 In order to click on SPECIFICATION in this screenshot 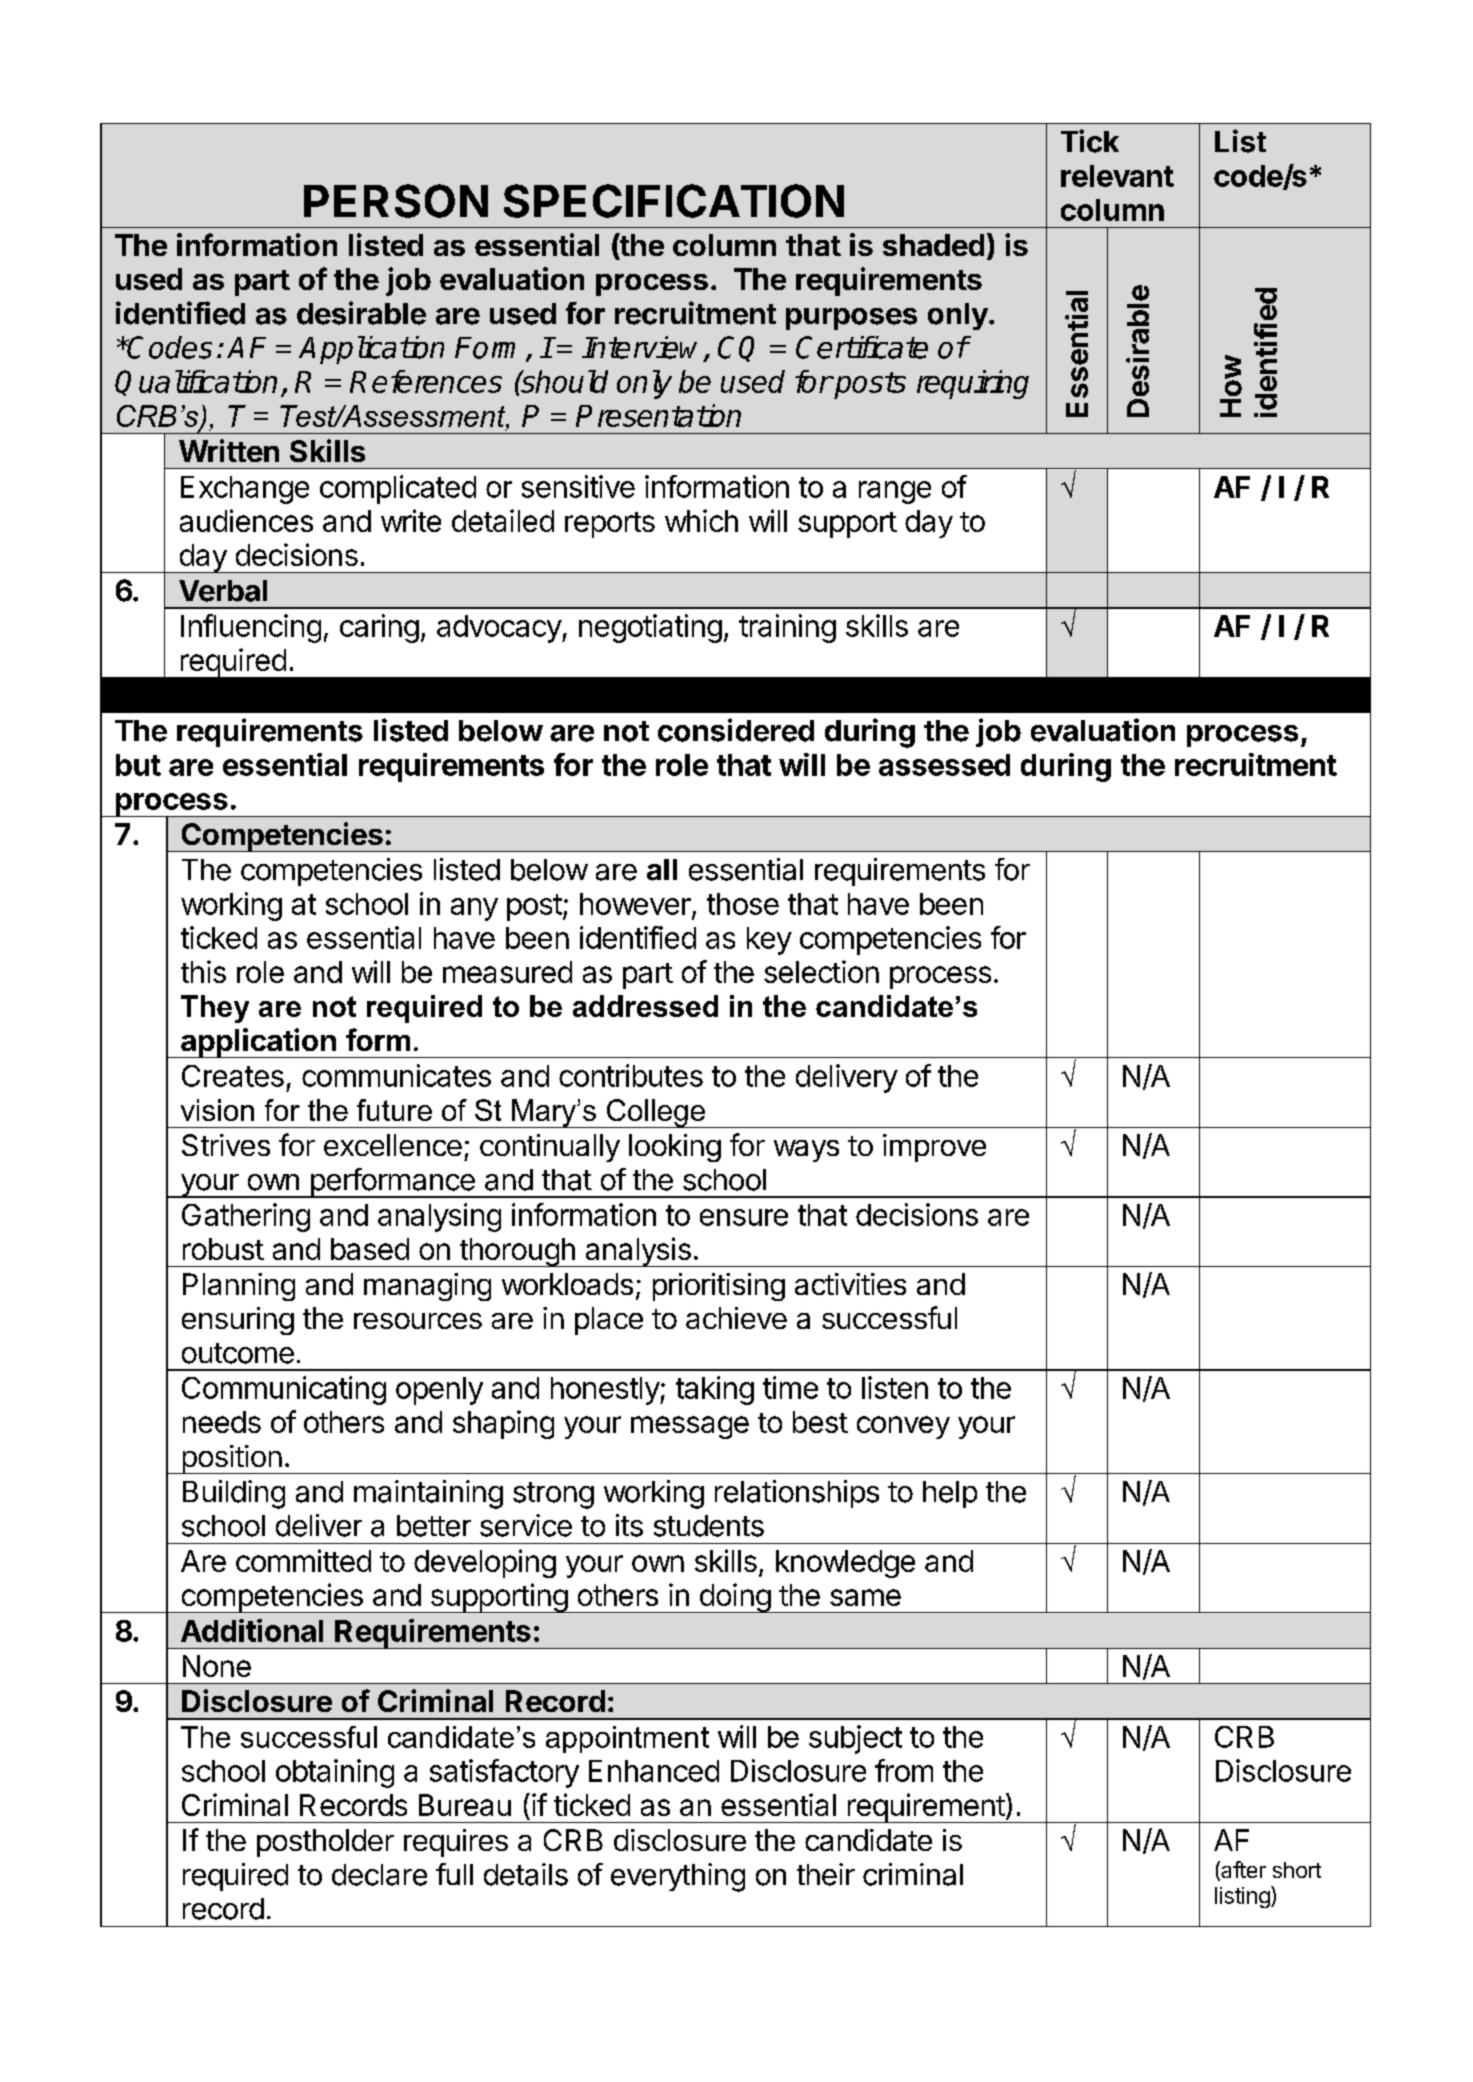, I will do `click(674, 201)`.
